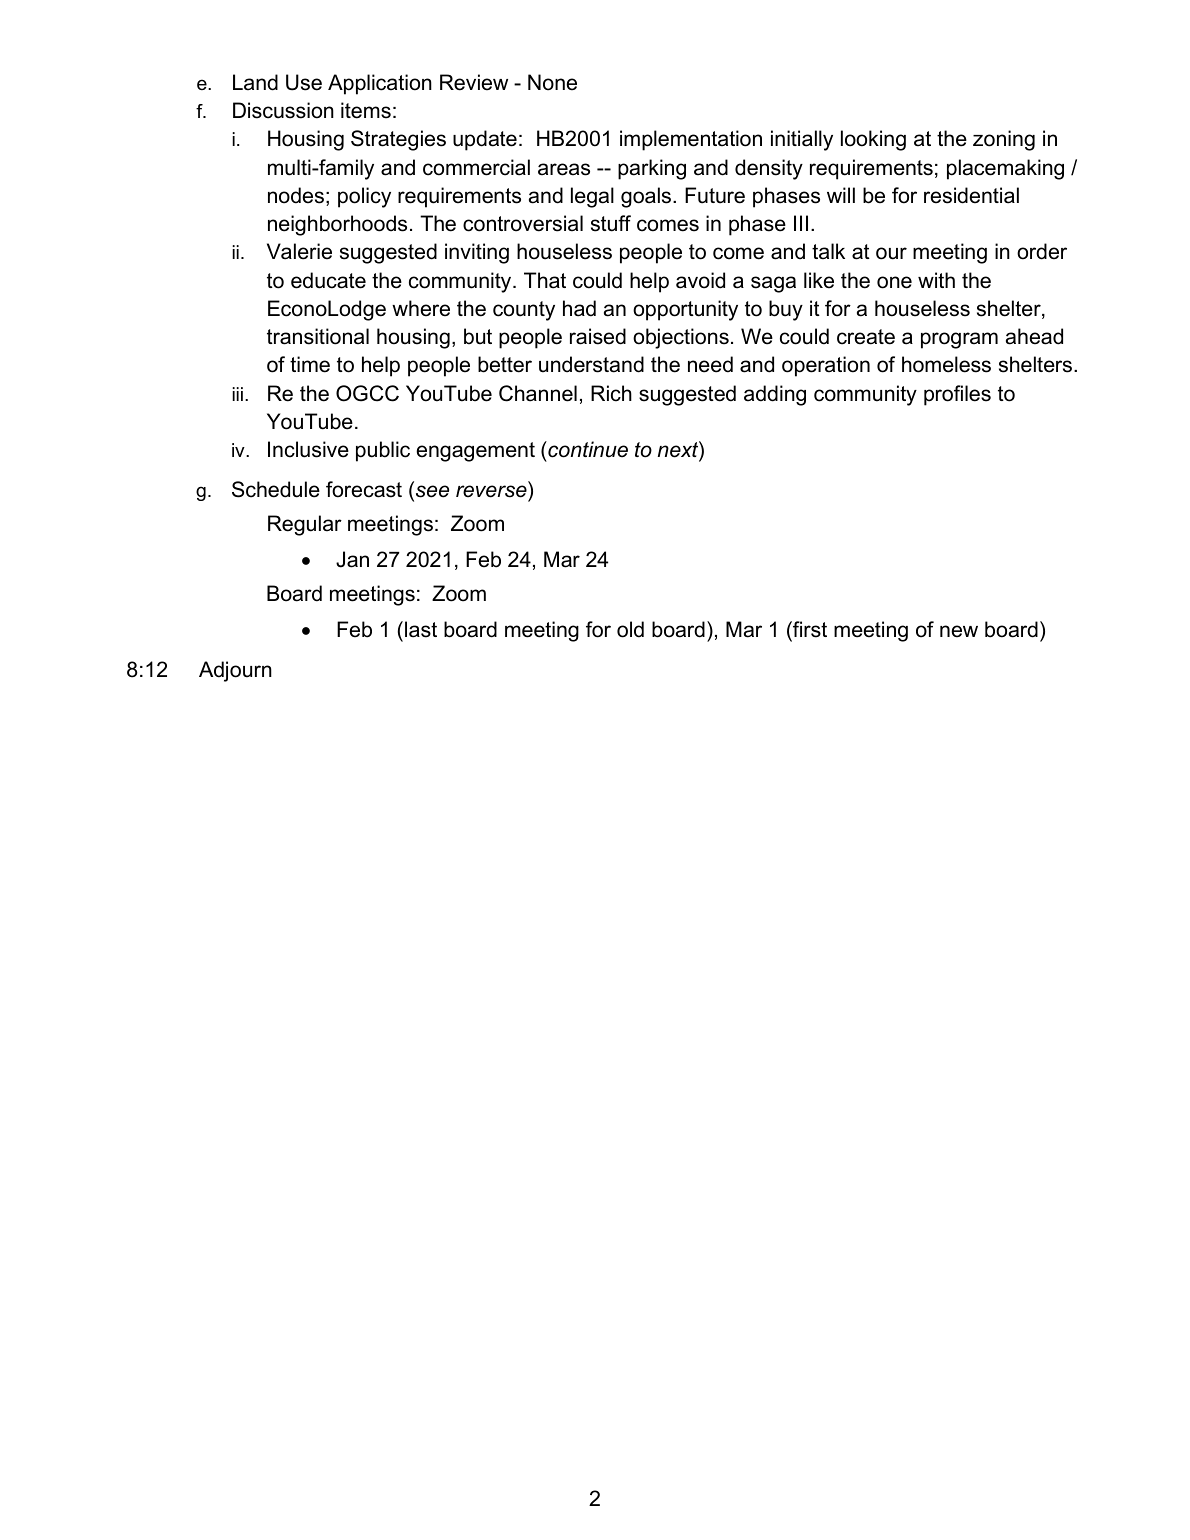 The width and height of the screenshot is (1190, 1540). Describe the element at coordinates (630, 629) in the screenshot. I see `old` at that location.
